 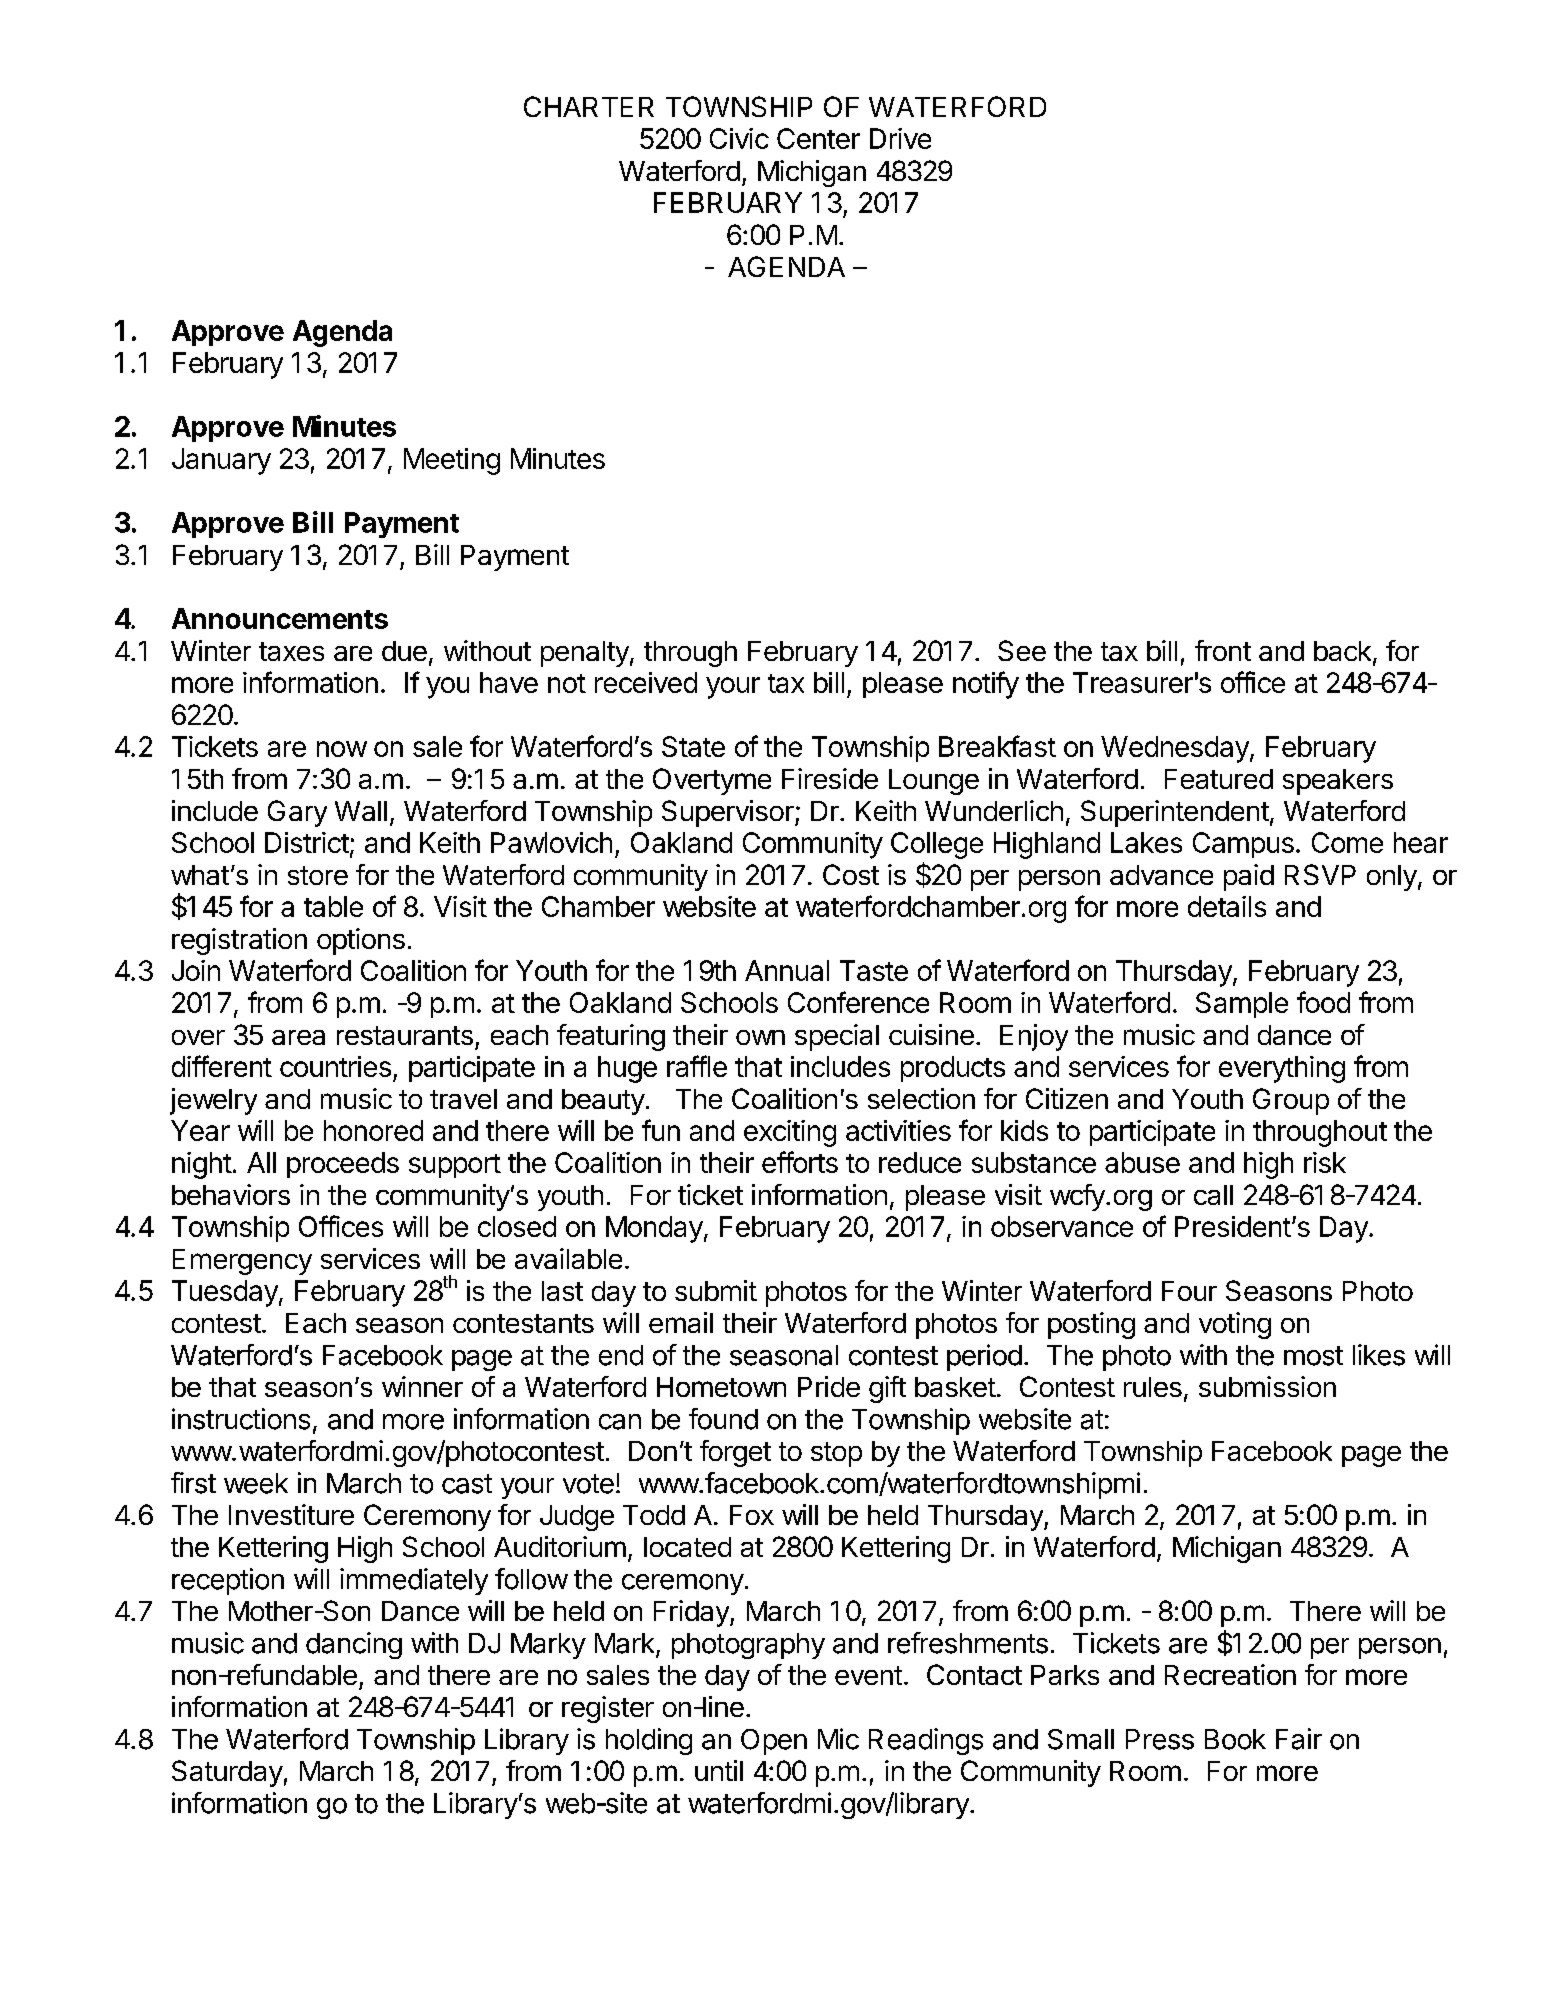 I want to click on Drive, so click(x=900, y=138).
